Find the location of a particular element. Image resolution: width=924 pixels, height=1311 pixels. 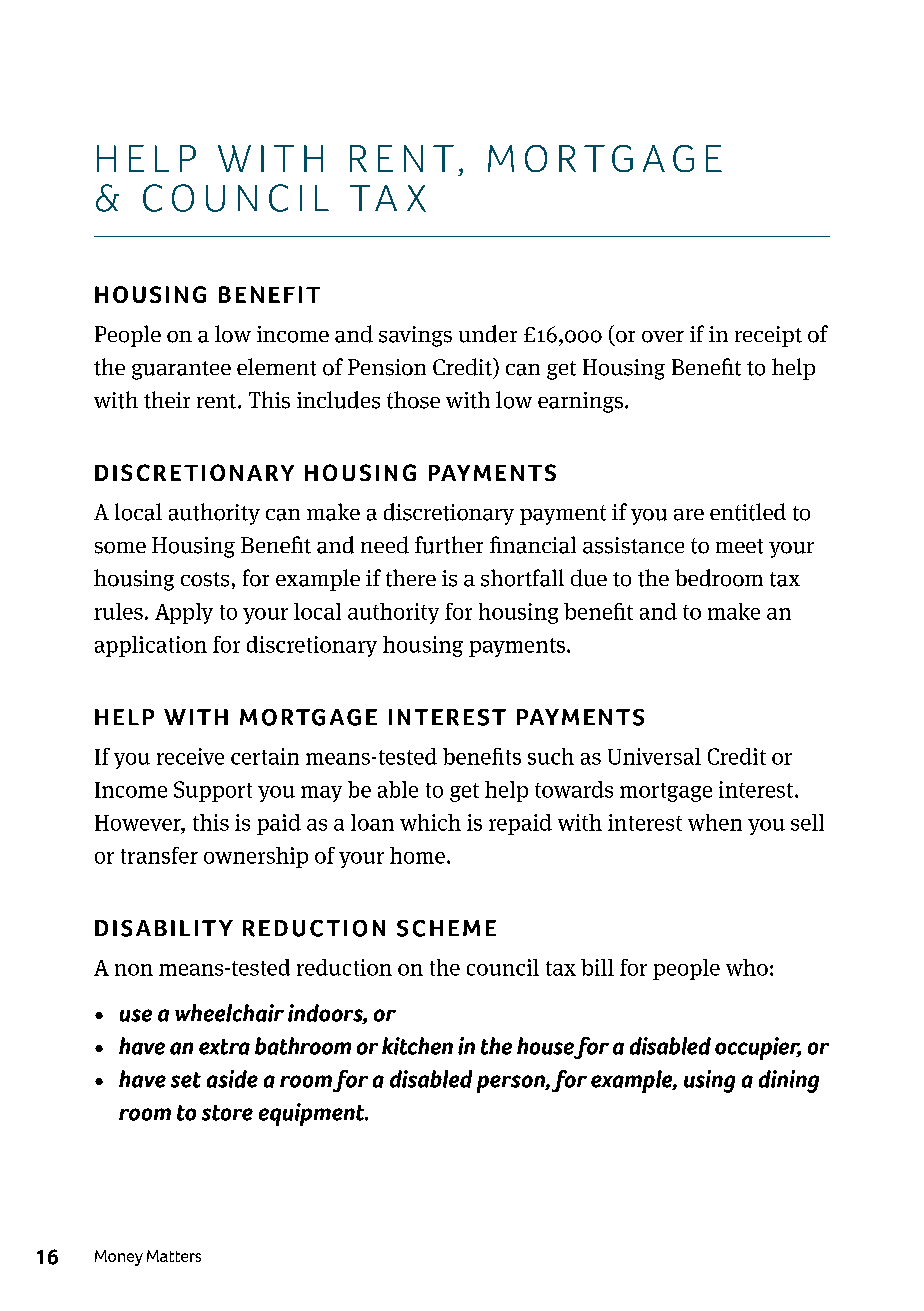

application is located at coordinates (151, 646).
